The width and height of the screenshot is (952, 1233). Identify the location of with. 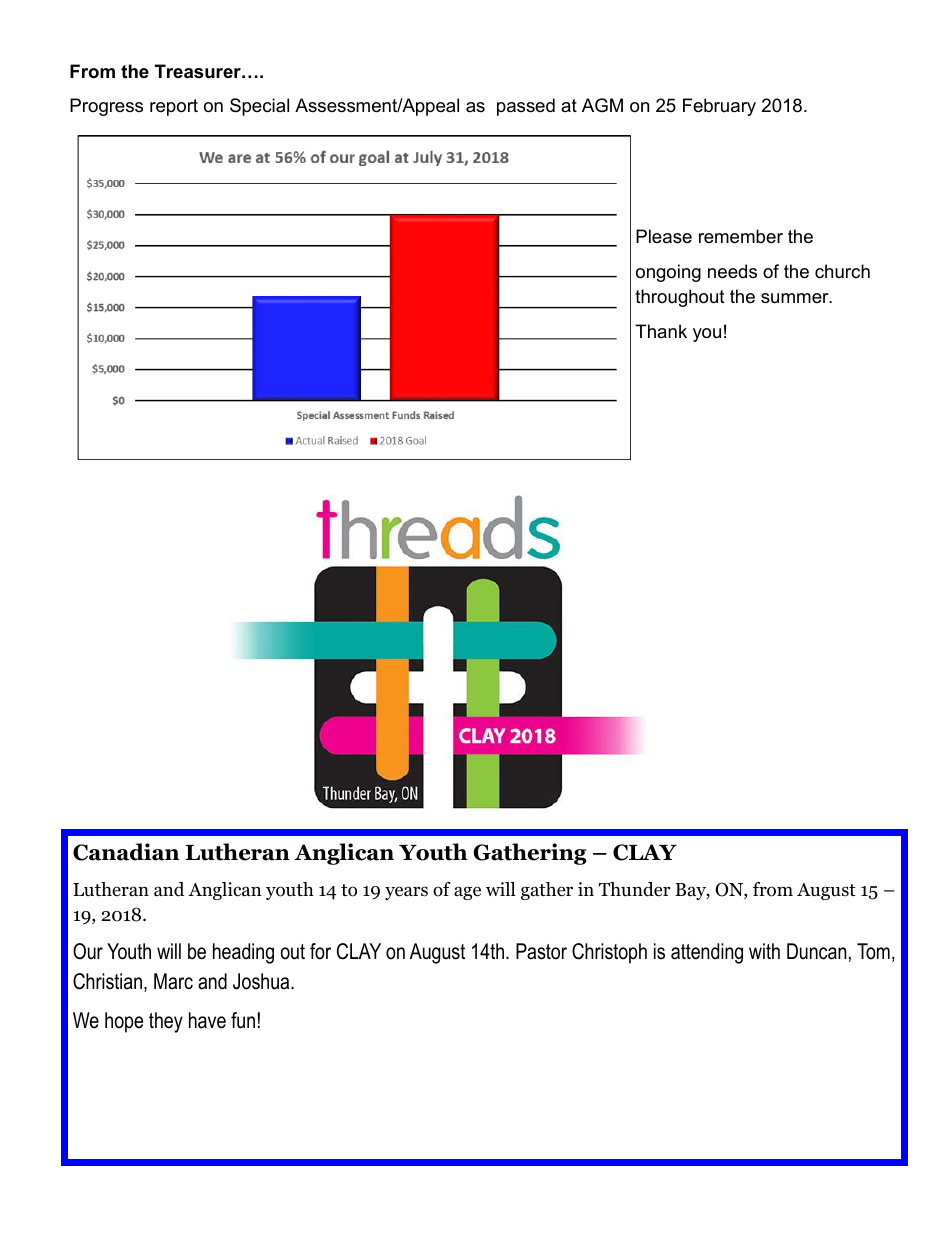
(764, 951).
